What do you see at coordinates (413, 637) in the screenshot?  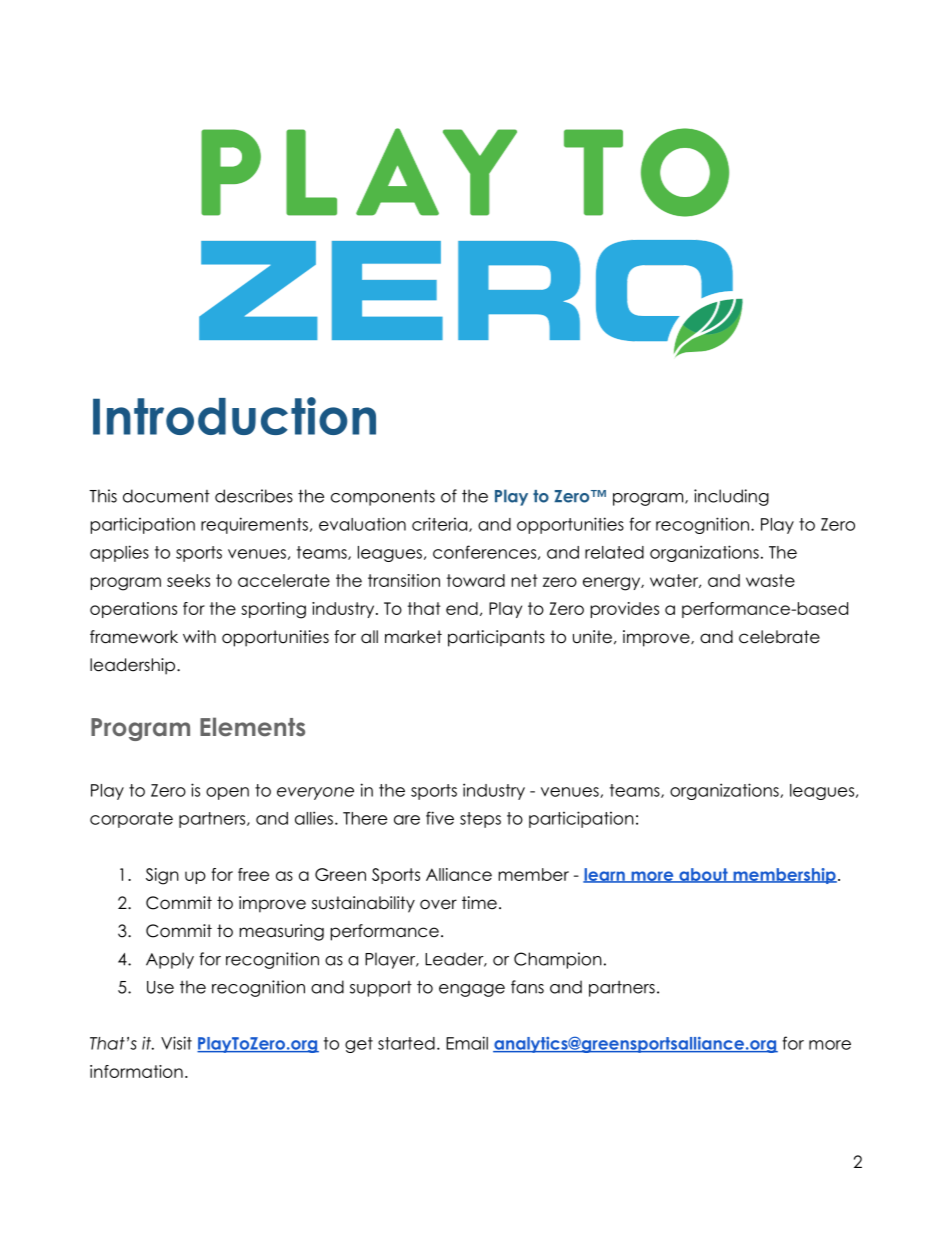 I see `market` at bounding box center [413, 637].
